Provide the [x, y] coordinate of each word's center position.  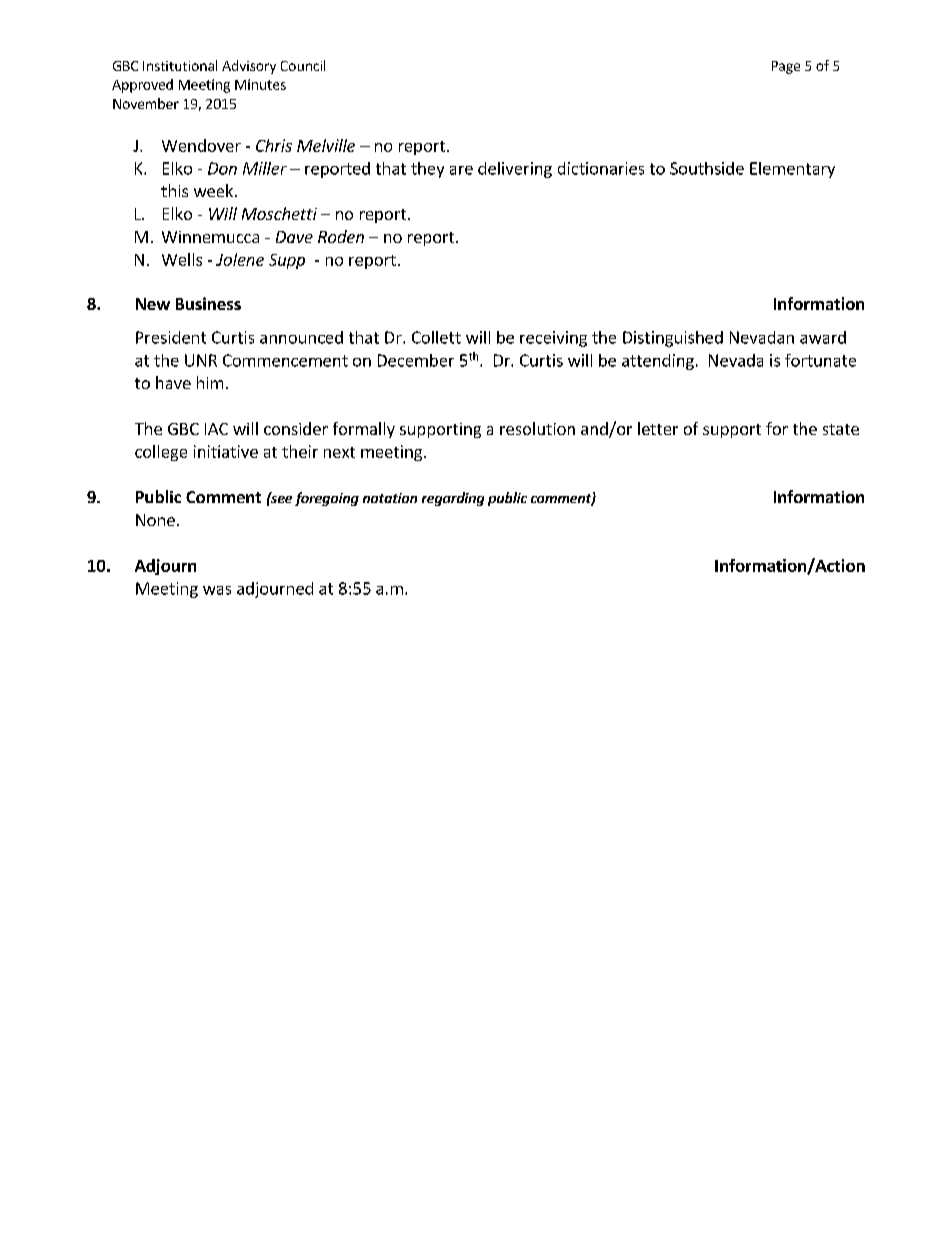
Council [303, 65]
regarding [453, 499]
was [217, 590]
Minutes [260, 84]
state [841, 429]
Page [786, 67]
